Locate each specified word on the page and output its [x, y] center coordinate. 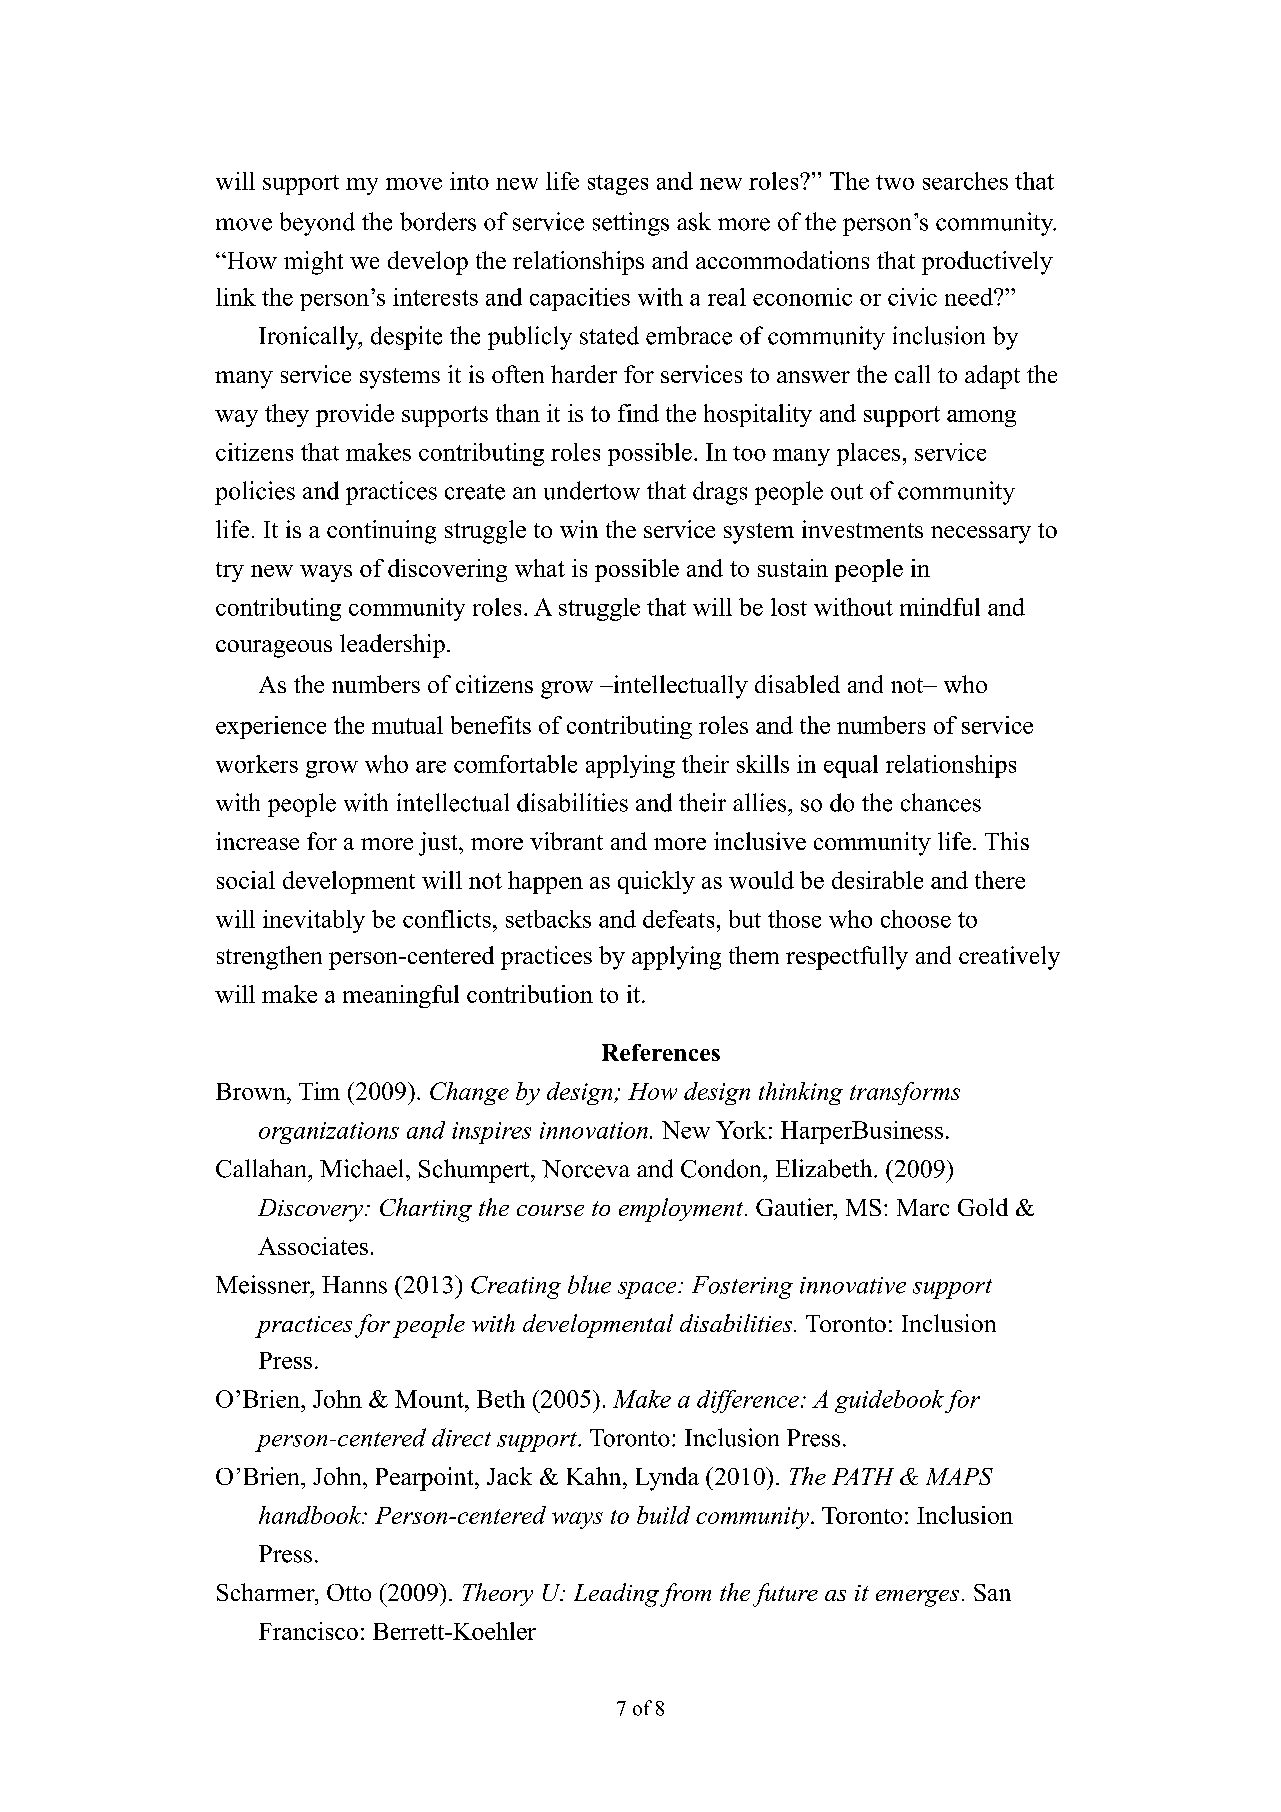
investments [862, 529]
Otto [349, 1592]
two [895, 182]
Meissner [264, 1285]
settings [631, 224]
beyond [317, 224]
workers [257, 764]
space [648, 1290]
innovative [853, 1285]
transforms [905, 1093]
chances [941, 802]
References [661, 1052]
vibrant [566, 841]
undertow [592, 490]
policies [255, 493]
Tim [319, 1091]
